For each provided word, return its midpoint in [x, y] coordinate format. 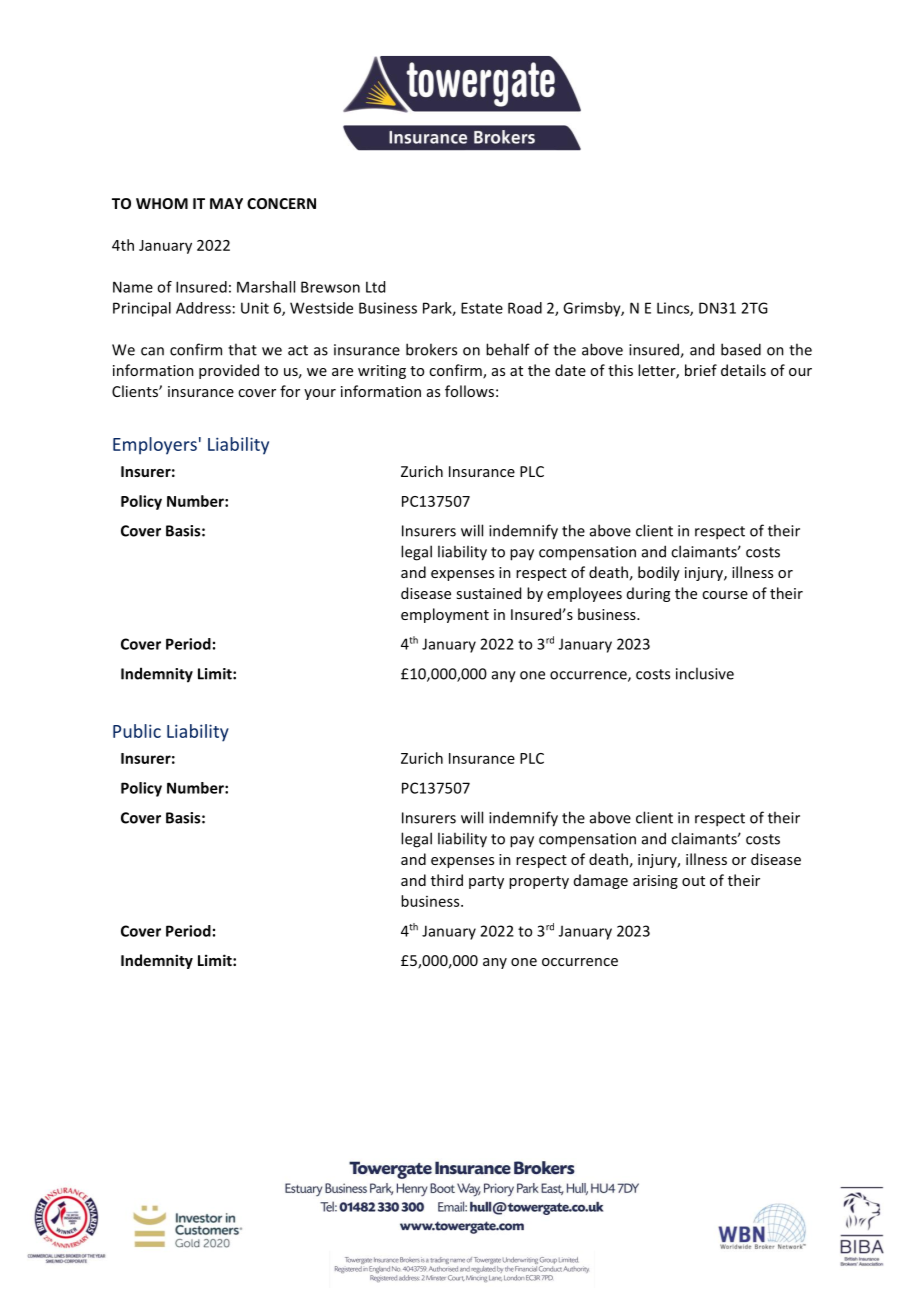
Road [525, 308]
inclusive [705, 673]
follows [469, 391]
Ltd [375, 287]
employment [445, 615]
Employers [155, 446]
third [447, 880]
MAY [226, 203]
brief [701, 370]
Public [137, 731]
